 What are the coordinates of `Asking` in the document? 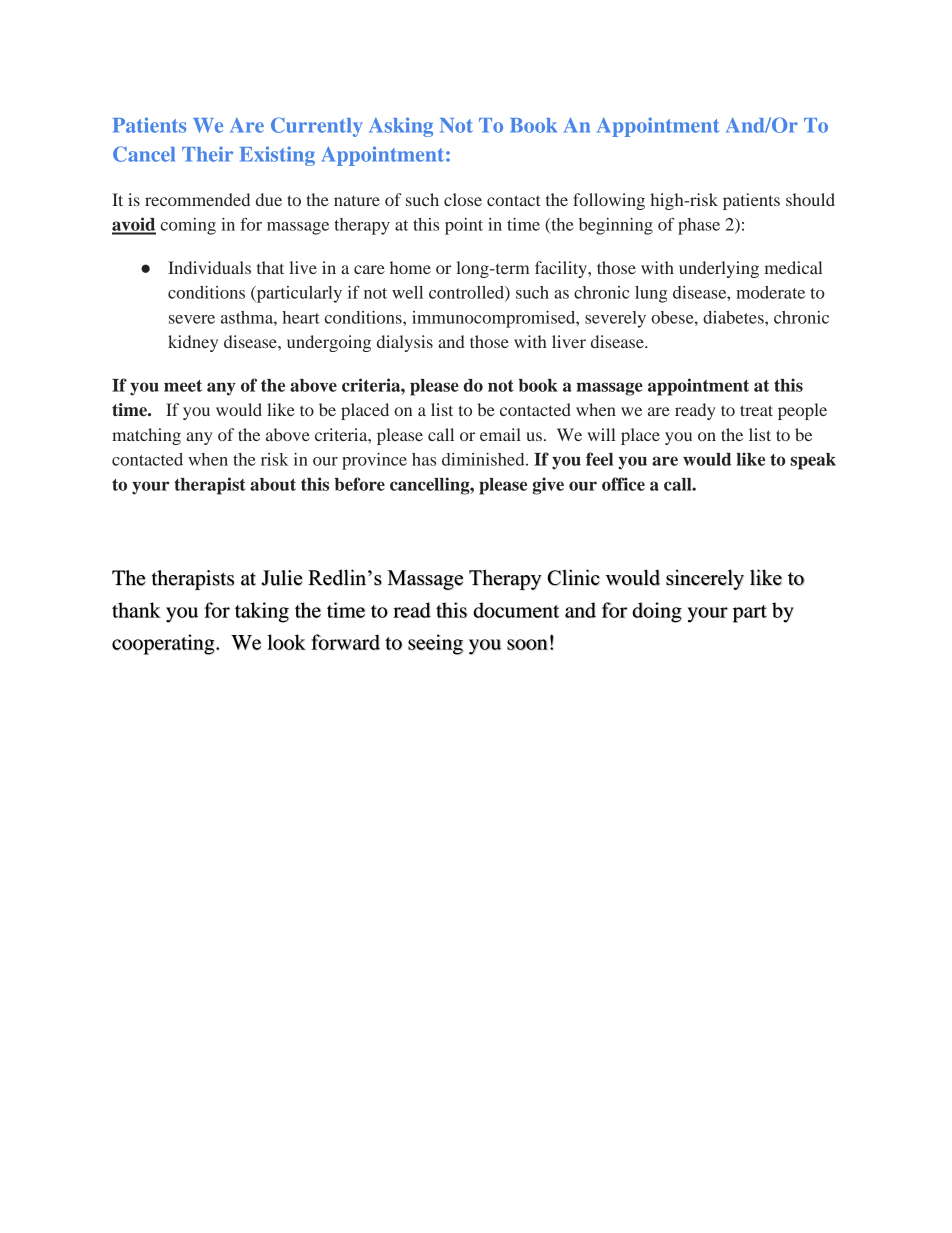 It's located at (401, 127).
